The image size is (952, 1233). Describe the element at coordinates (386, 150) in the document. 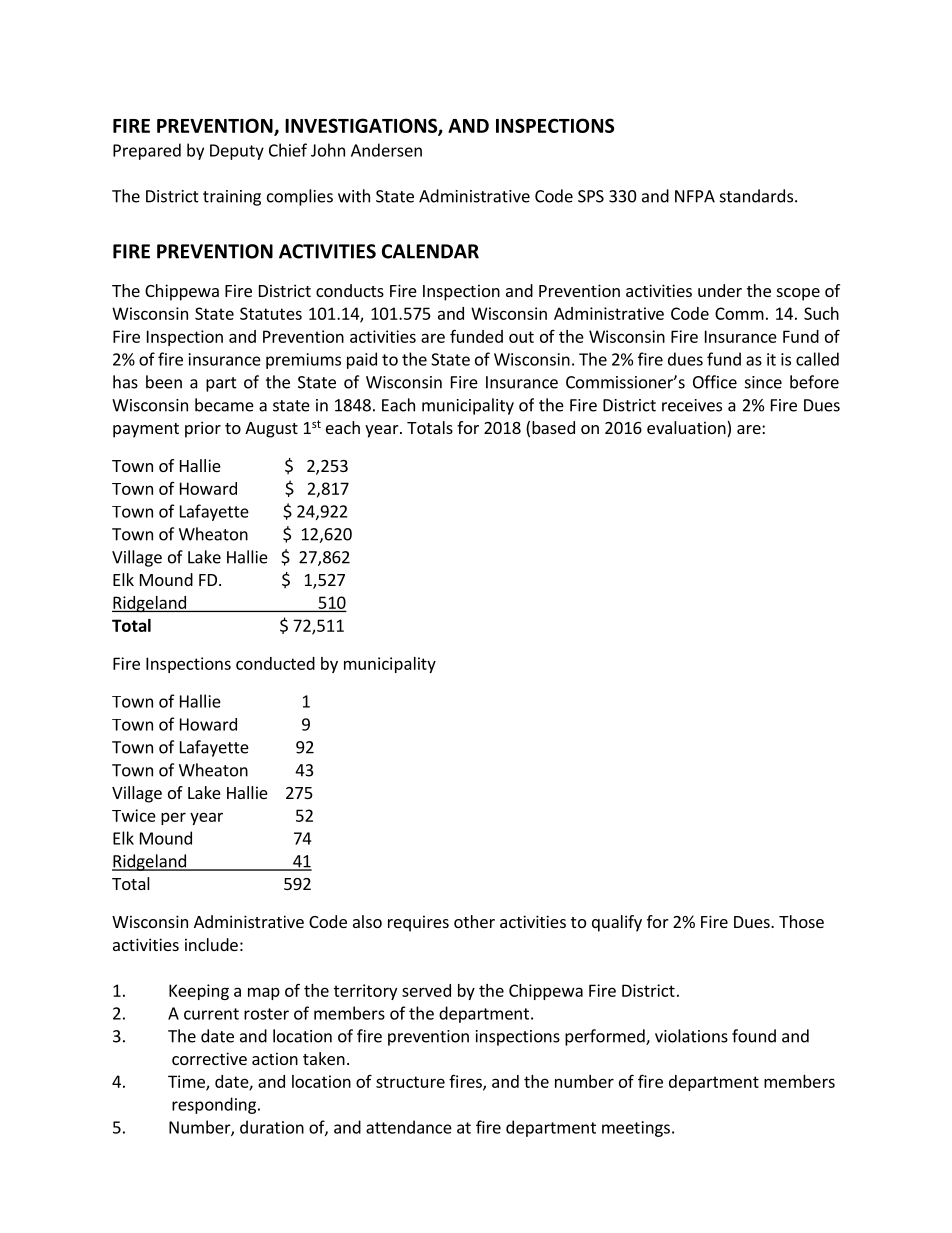

I see `Andersen` at that location.
